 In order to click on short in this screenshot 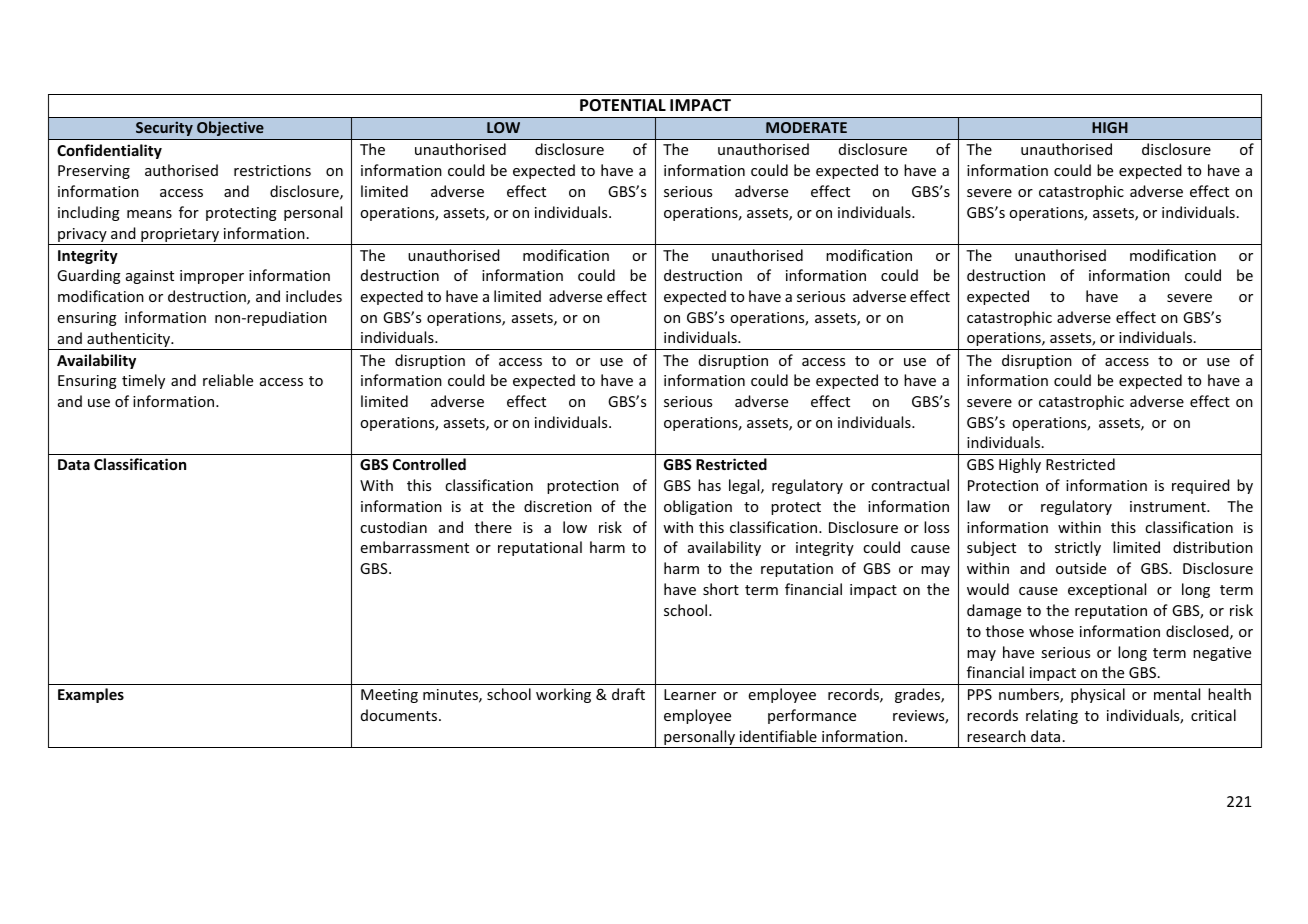, I will do `click(721, 589)`.
